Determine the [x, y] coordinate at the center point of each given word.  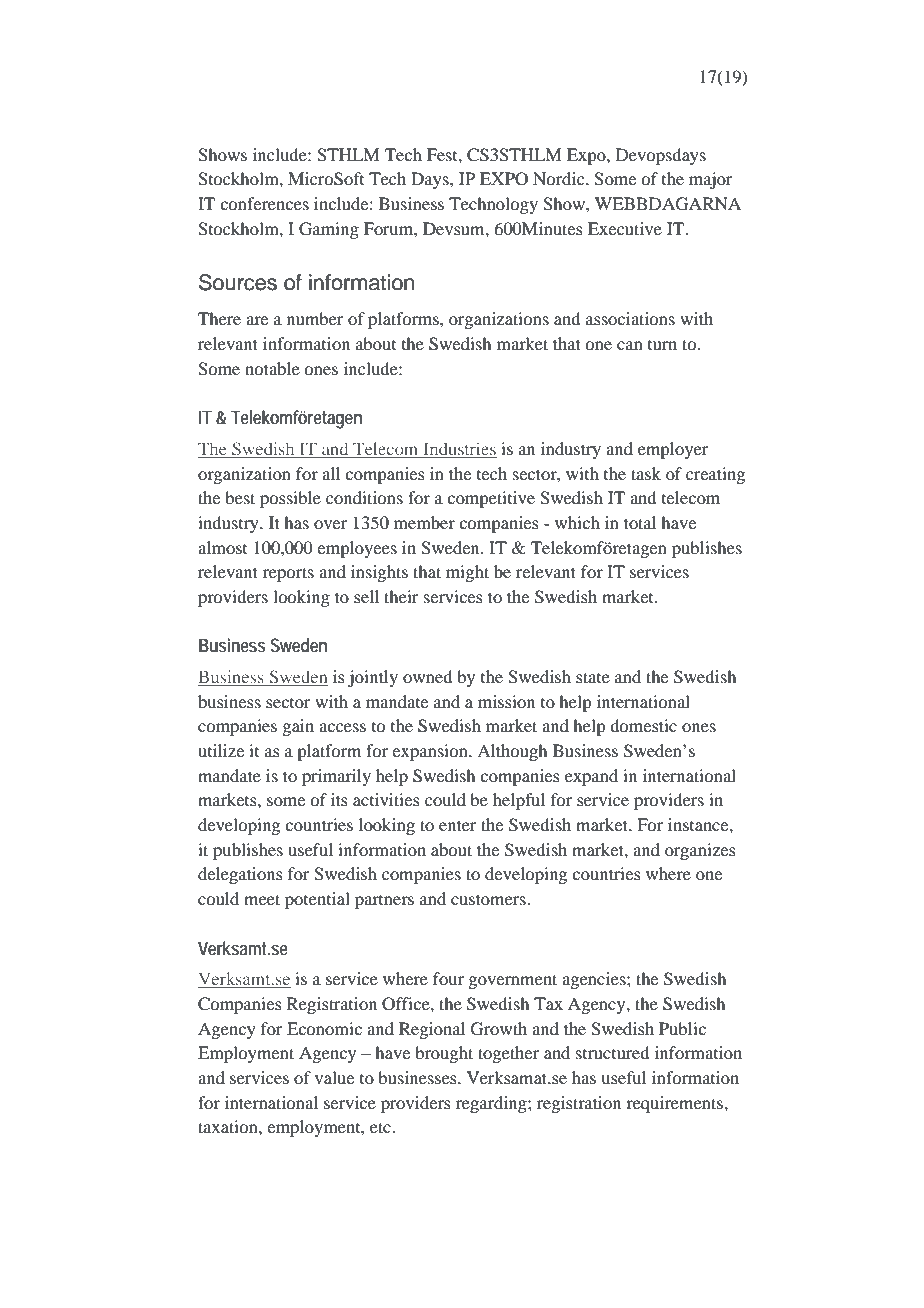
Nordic [560, 178]
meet [262, 899]
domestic [643, 725]
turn [662, 345]
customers [489, 899]
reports [288, 574]
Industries [459, 450]
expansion [431, 752]
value [334, 1077]
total [640, 522]
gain [298, 727]
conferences [264, 203]
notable [272, 368]
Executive [625, 228]
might [467, 573]
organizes [700, 851]
